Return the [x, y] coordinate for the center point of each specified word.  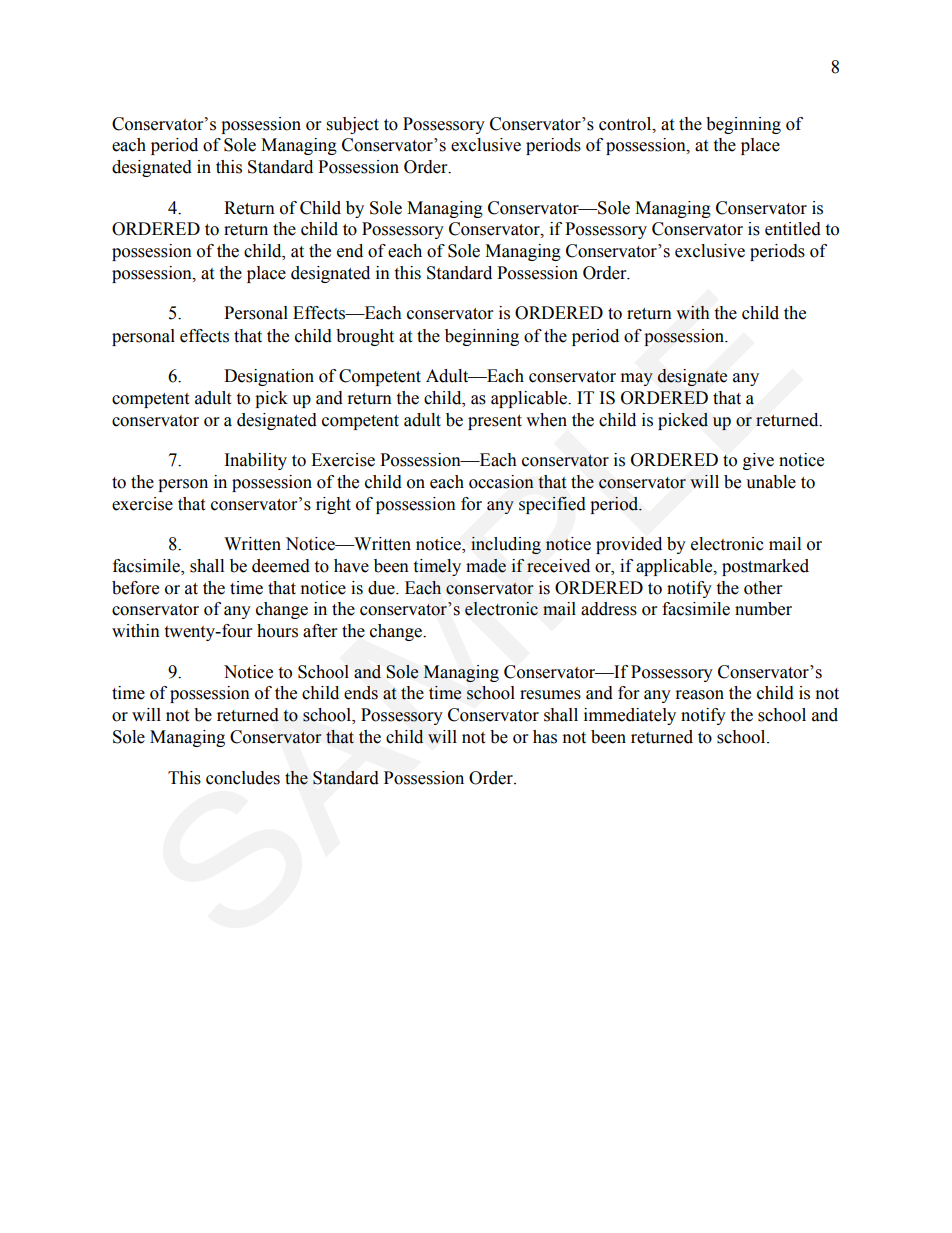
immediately [630, 716]
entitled [793, 229]
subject [353, 125]
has [545, 737]
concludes [243, 778]
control [626, 124]
